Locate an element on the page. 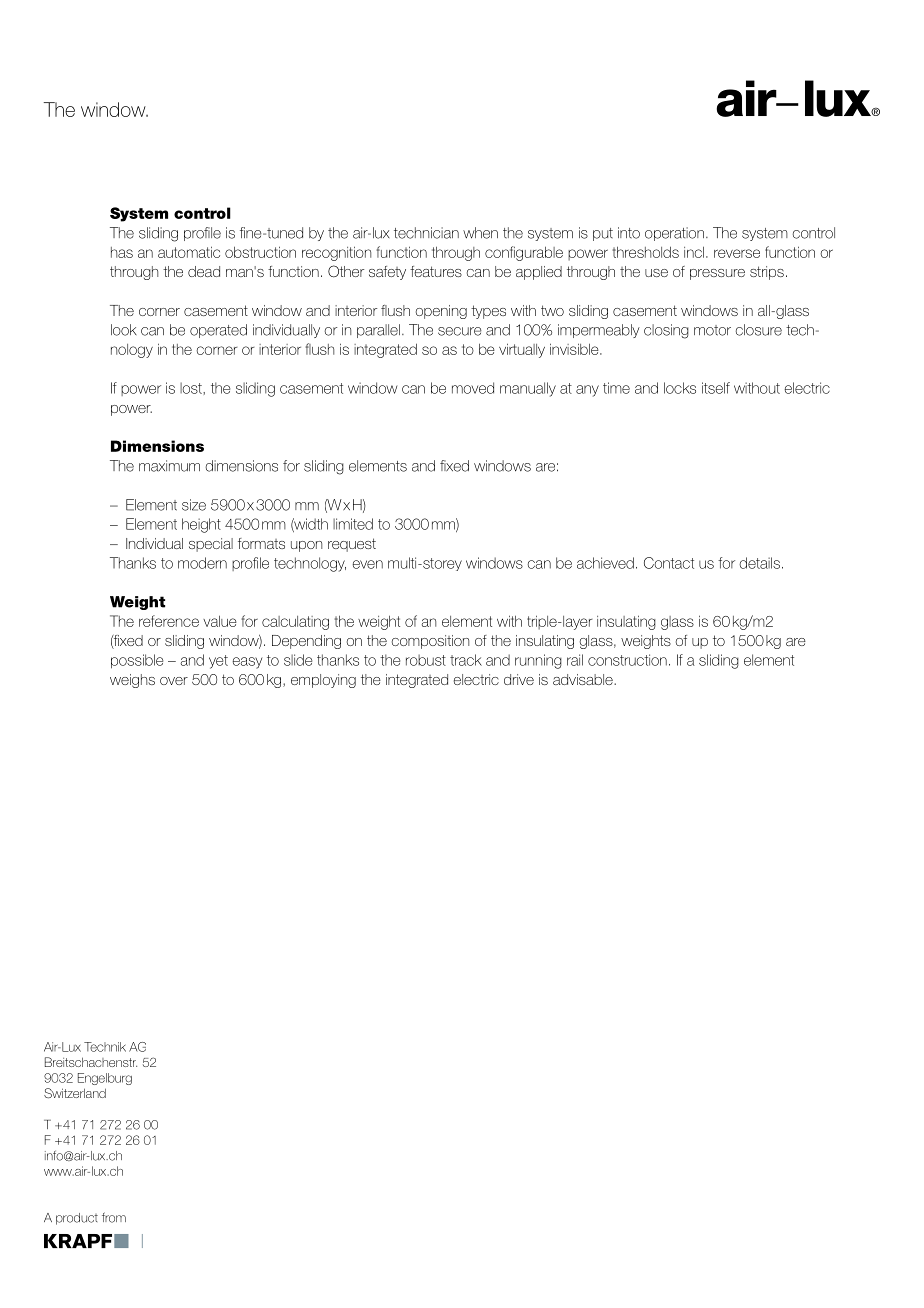 This page has height=1308, width=924. robust is located at coordinates (426, 660).
